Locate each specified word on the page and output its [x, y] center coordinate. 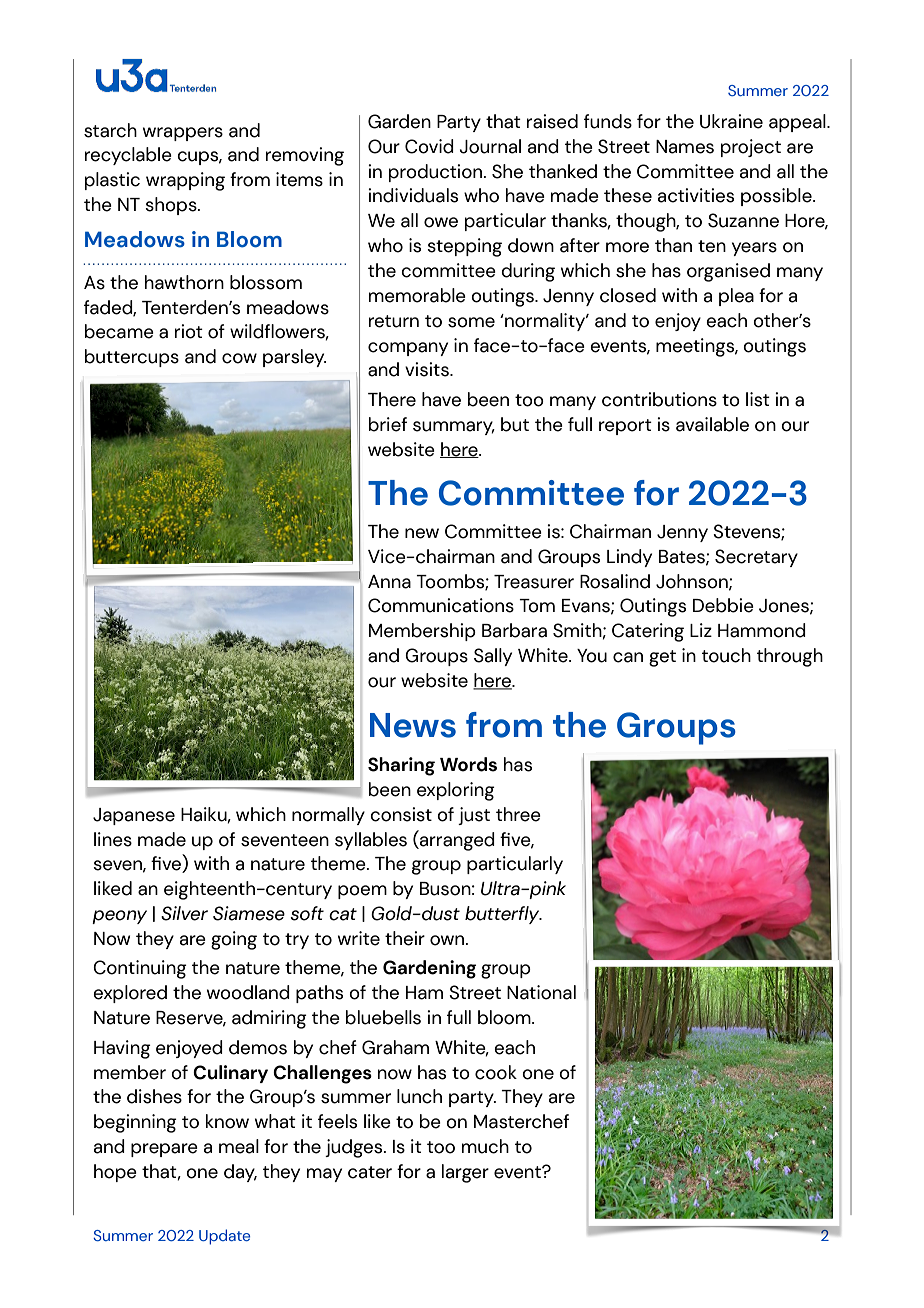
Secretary [756, 558]
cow [239, 358]
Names [685, 147]
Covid [429, 146]
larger [465, 1173]
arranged [456, 840]
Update [224, 1237]
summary [454, 428]
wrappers [183, 134]
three [518, 814]
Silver [184, 913]
